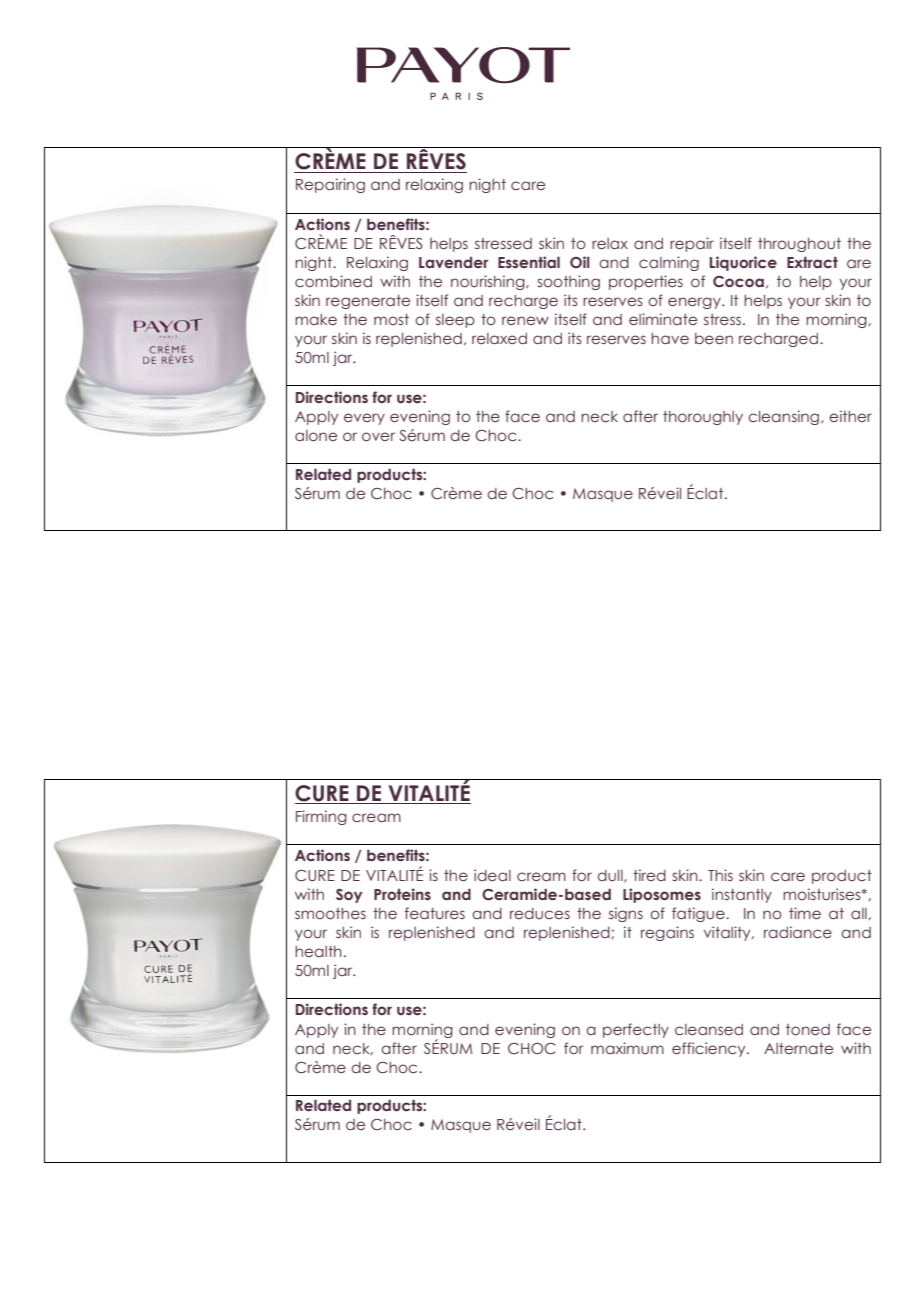  Describe the element at coordinates (611, 876) in the image. I see `dull` at that location.
